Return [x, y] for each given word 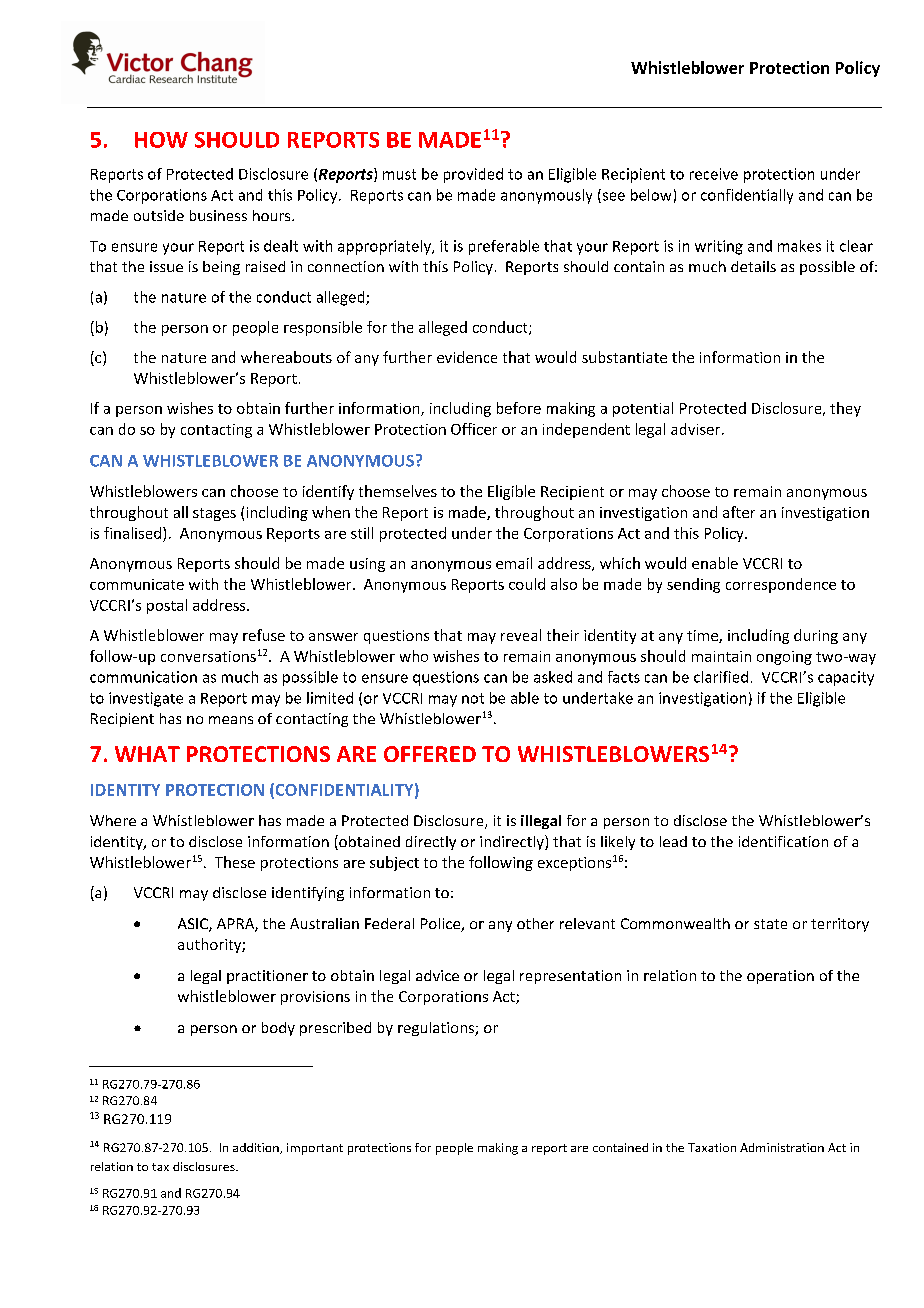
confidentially [747, 196]
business [218, 215]
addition [257, 1148]
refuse [264, 635]
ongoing [784, 658]
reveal [521, 635]
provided [473, 175]
